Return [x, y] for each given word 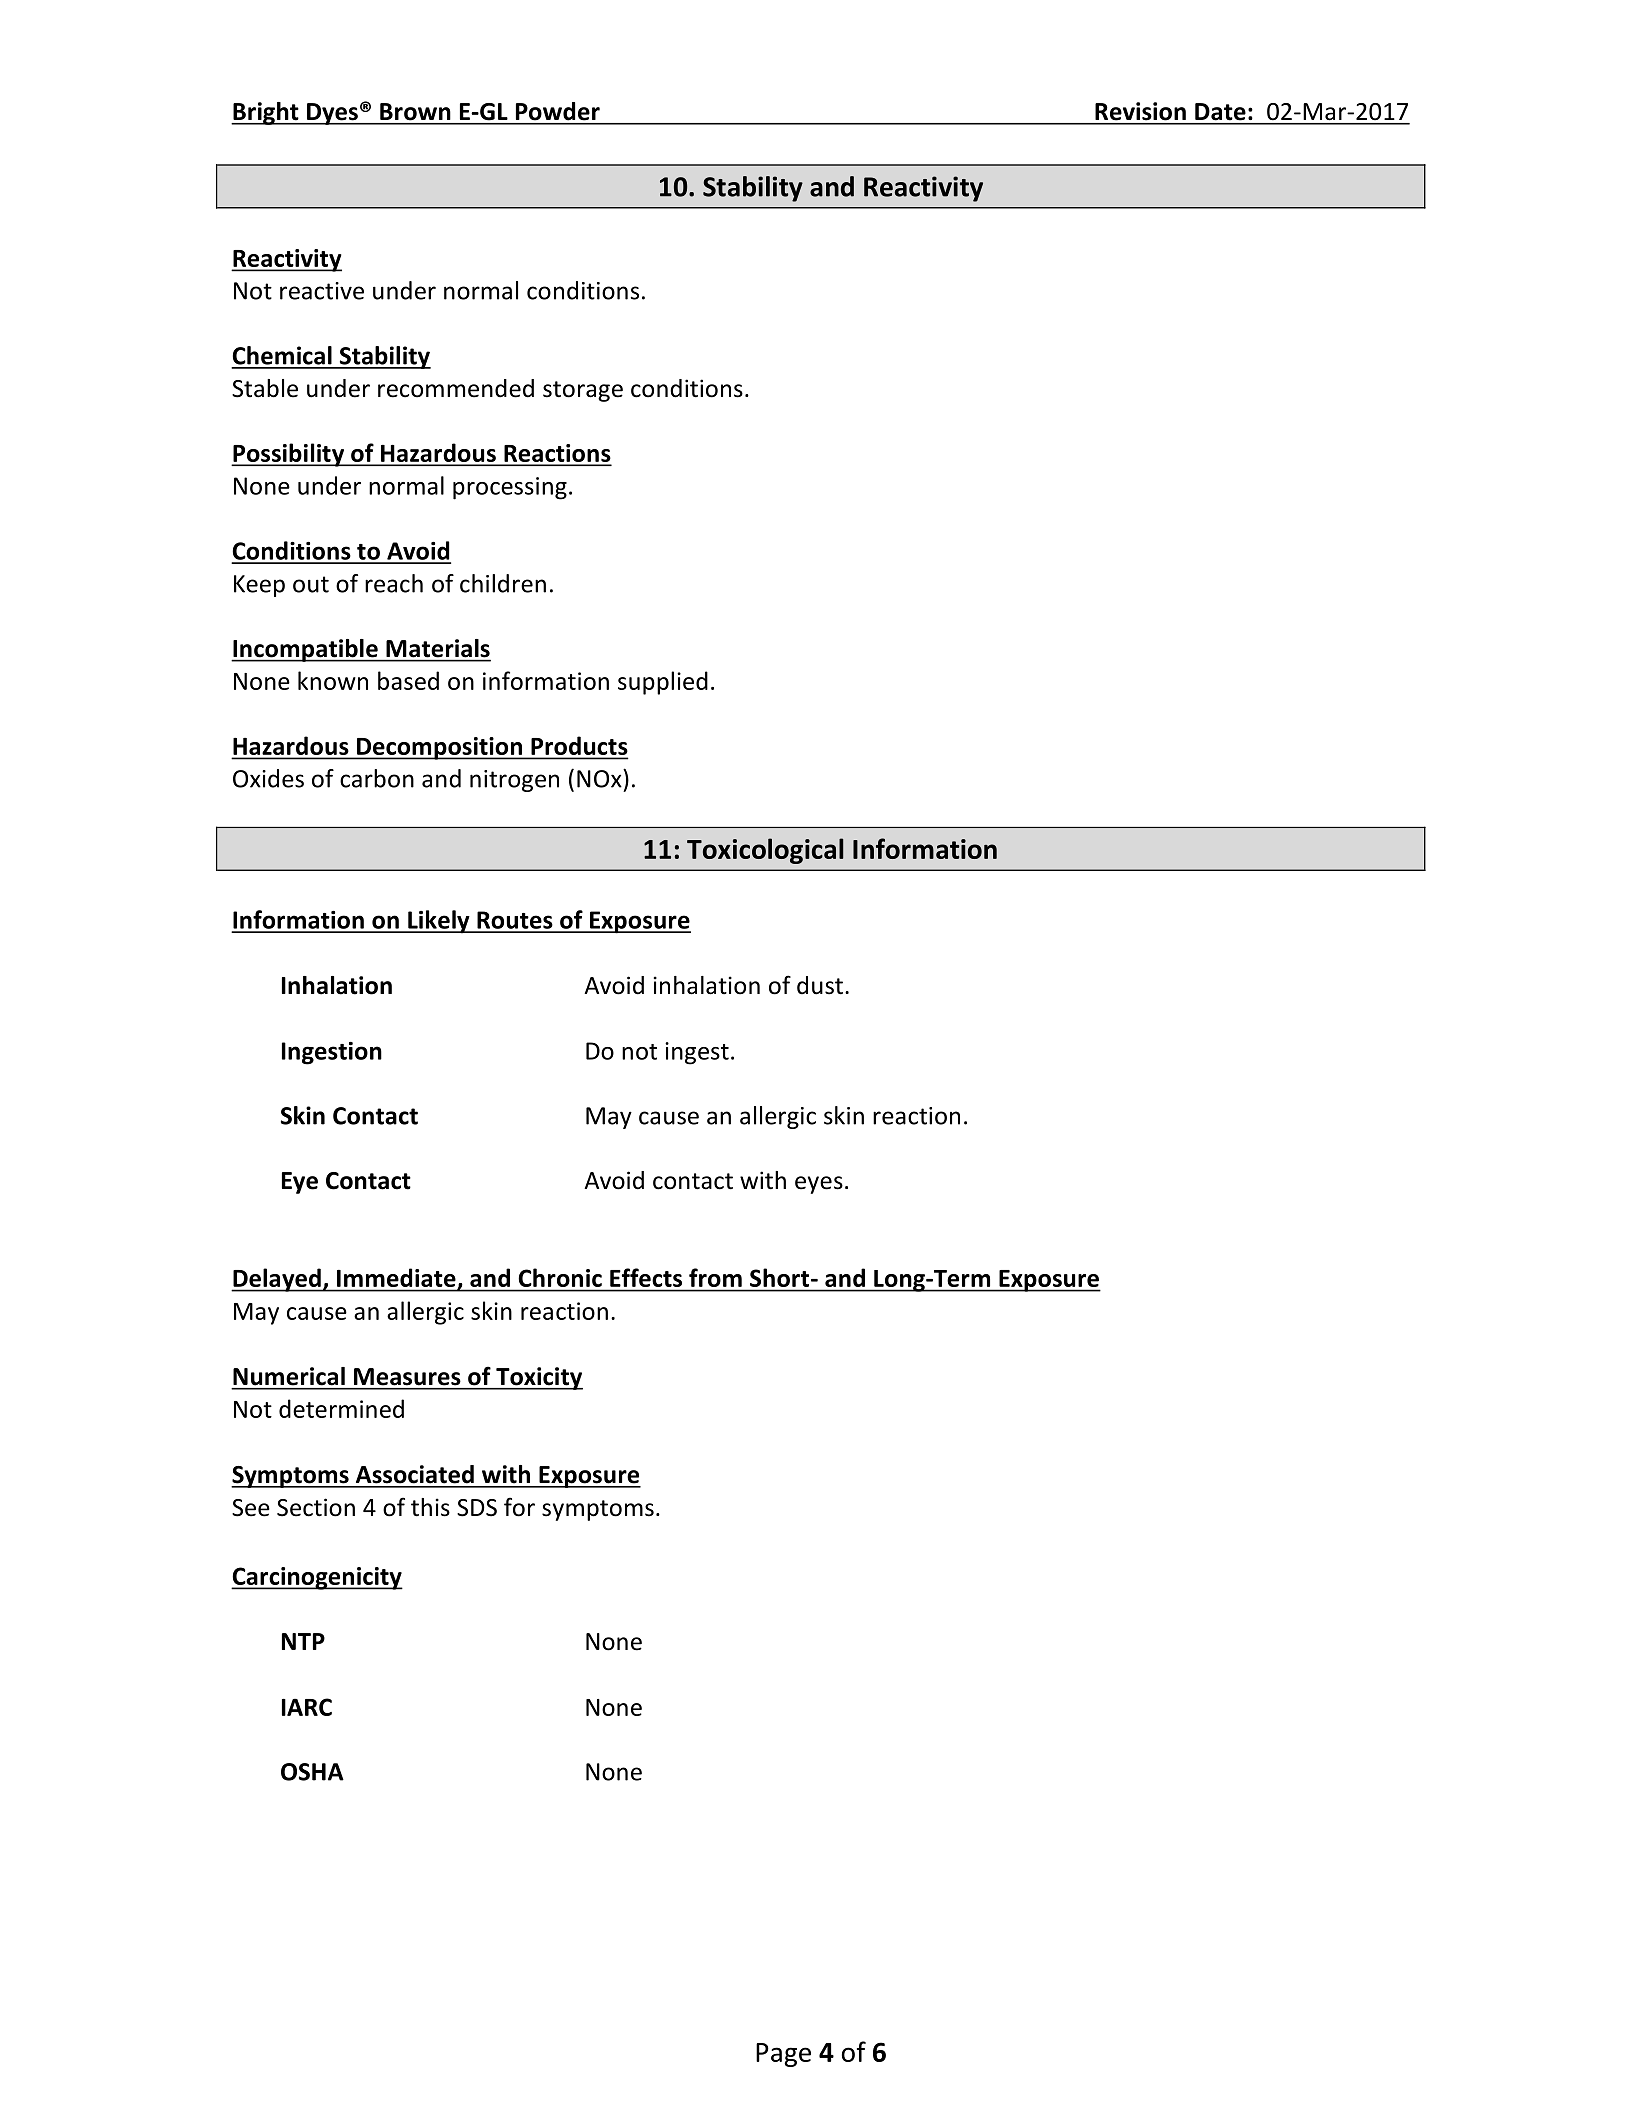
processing [510, 488]
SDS [477, 1508]
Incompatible [305, 650]
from [715, 1277]
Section [316, 1507]
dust [820, 985]
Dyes [332, 114]
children [503, 583]
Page [783, 2055]
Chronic [560, 1277]
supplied [663, 683]
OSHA [312, 1772]
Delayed [277, 1280]
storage [583, 391]
